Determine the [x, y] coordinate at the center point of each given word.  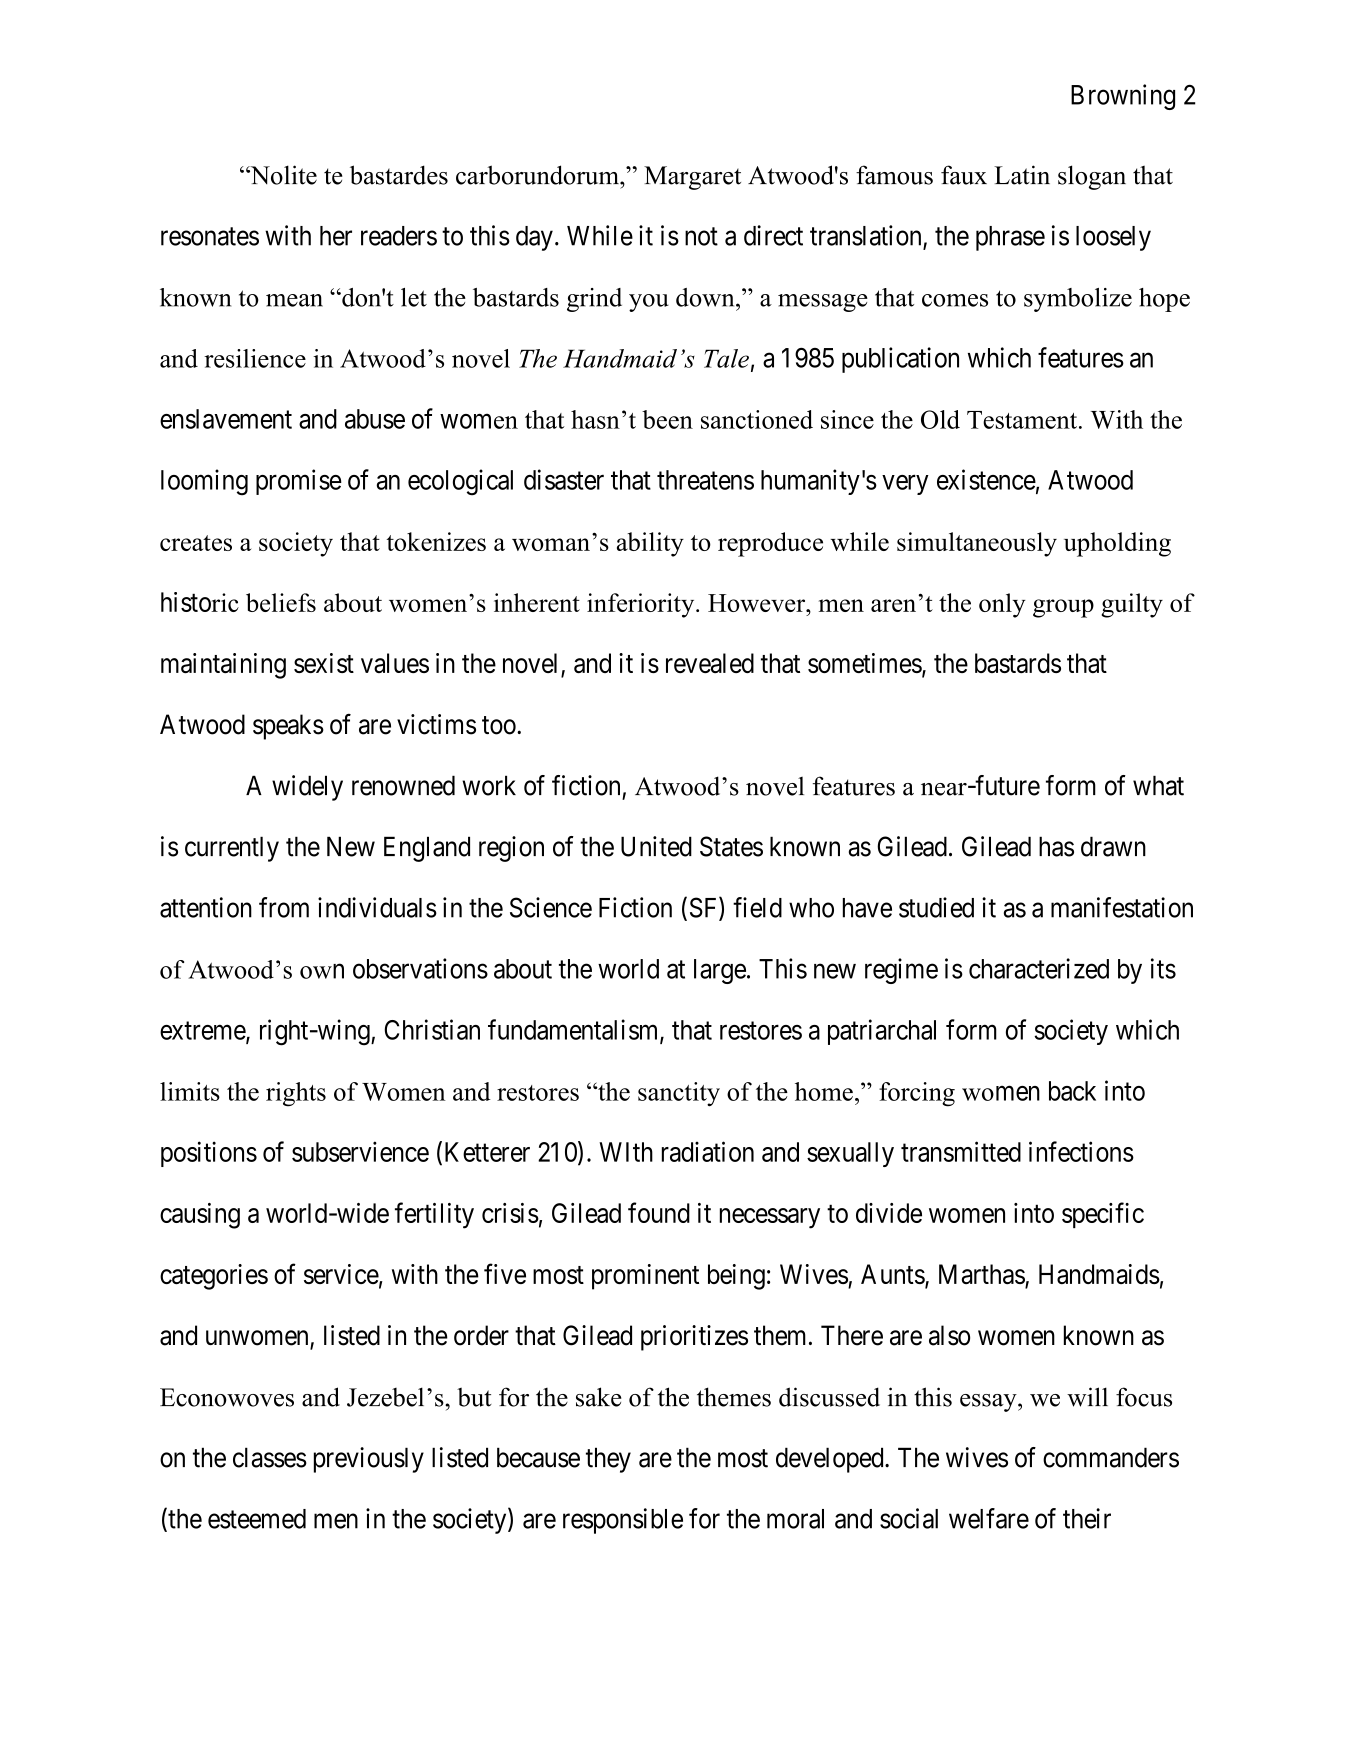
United [656, 846]
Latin [1022, 175]
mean [294, 300]
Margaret [692, 178]
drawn [1113, 846]
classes [270, 1457]
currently [232, 849]
